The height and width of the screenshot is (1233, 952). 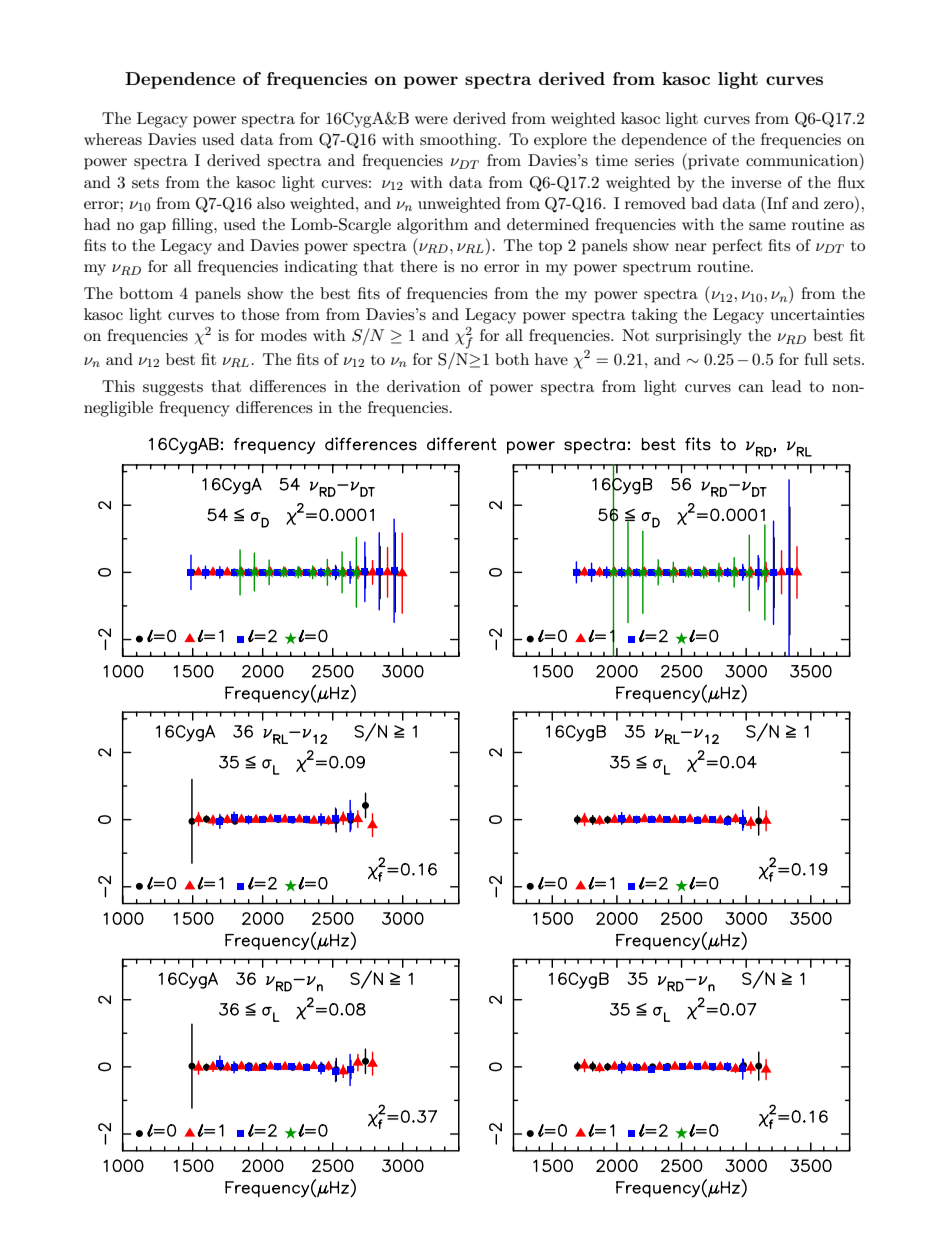 I want to click on suggests, so click(x=173, y=389).
